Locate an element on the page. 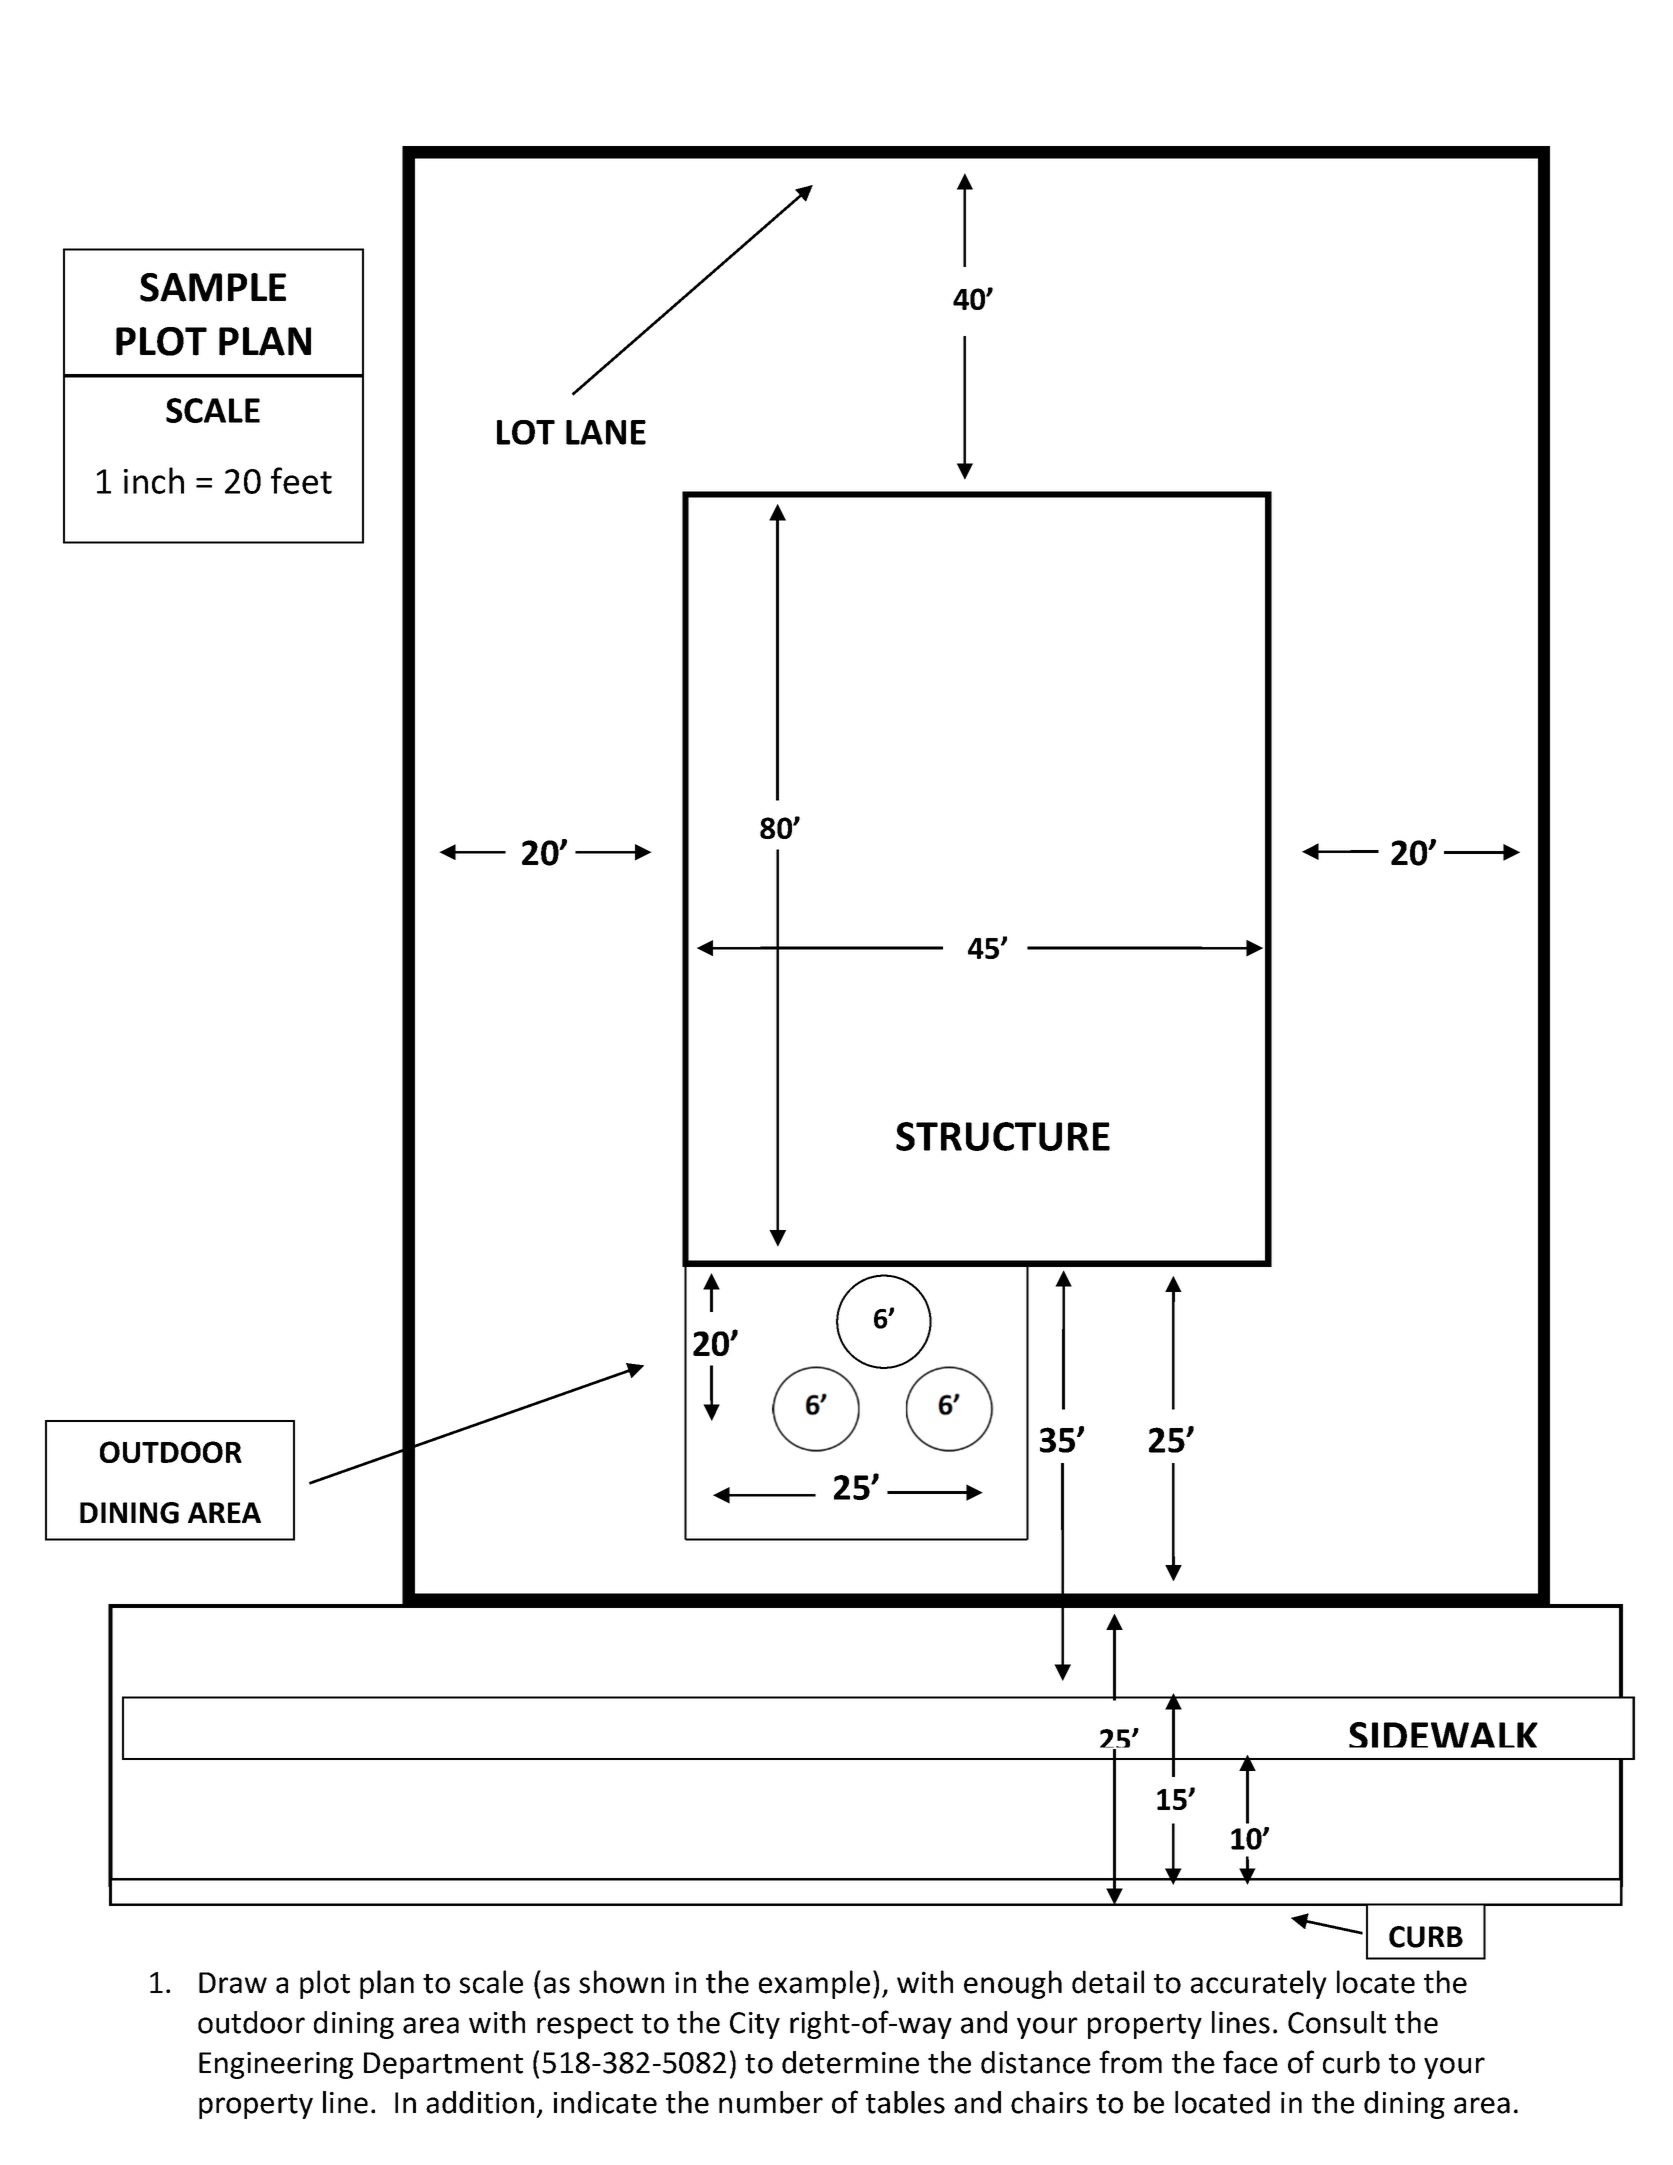 This document has height=2165, width=1673. example is located at coordinates (814, 1984).
